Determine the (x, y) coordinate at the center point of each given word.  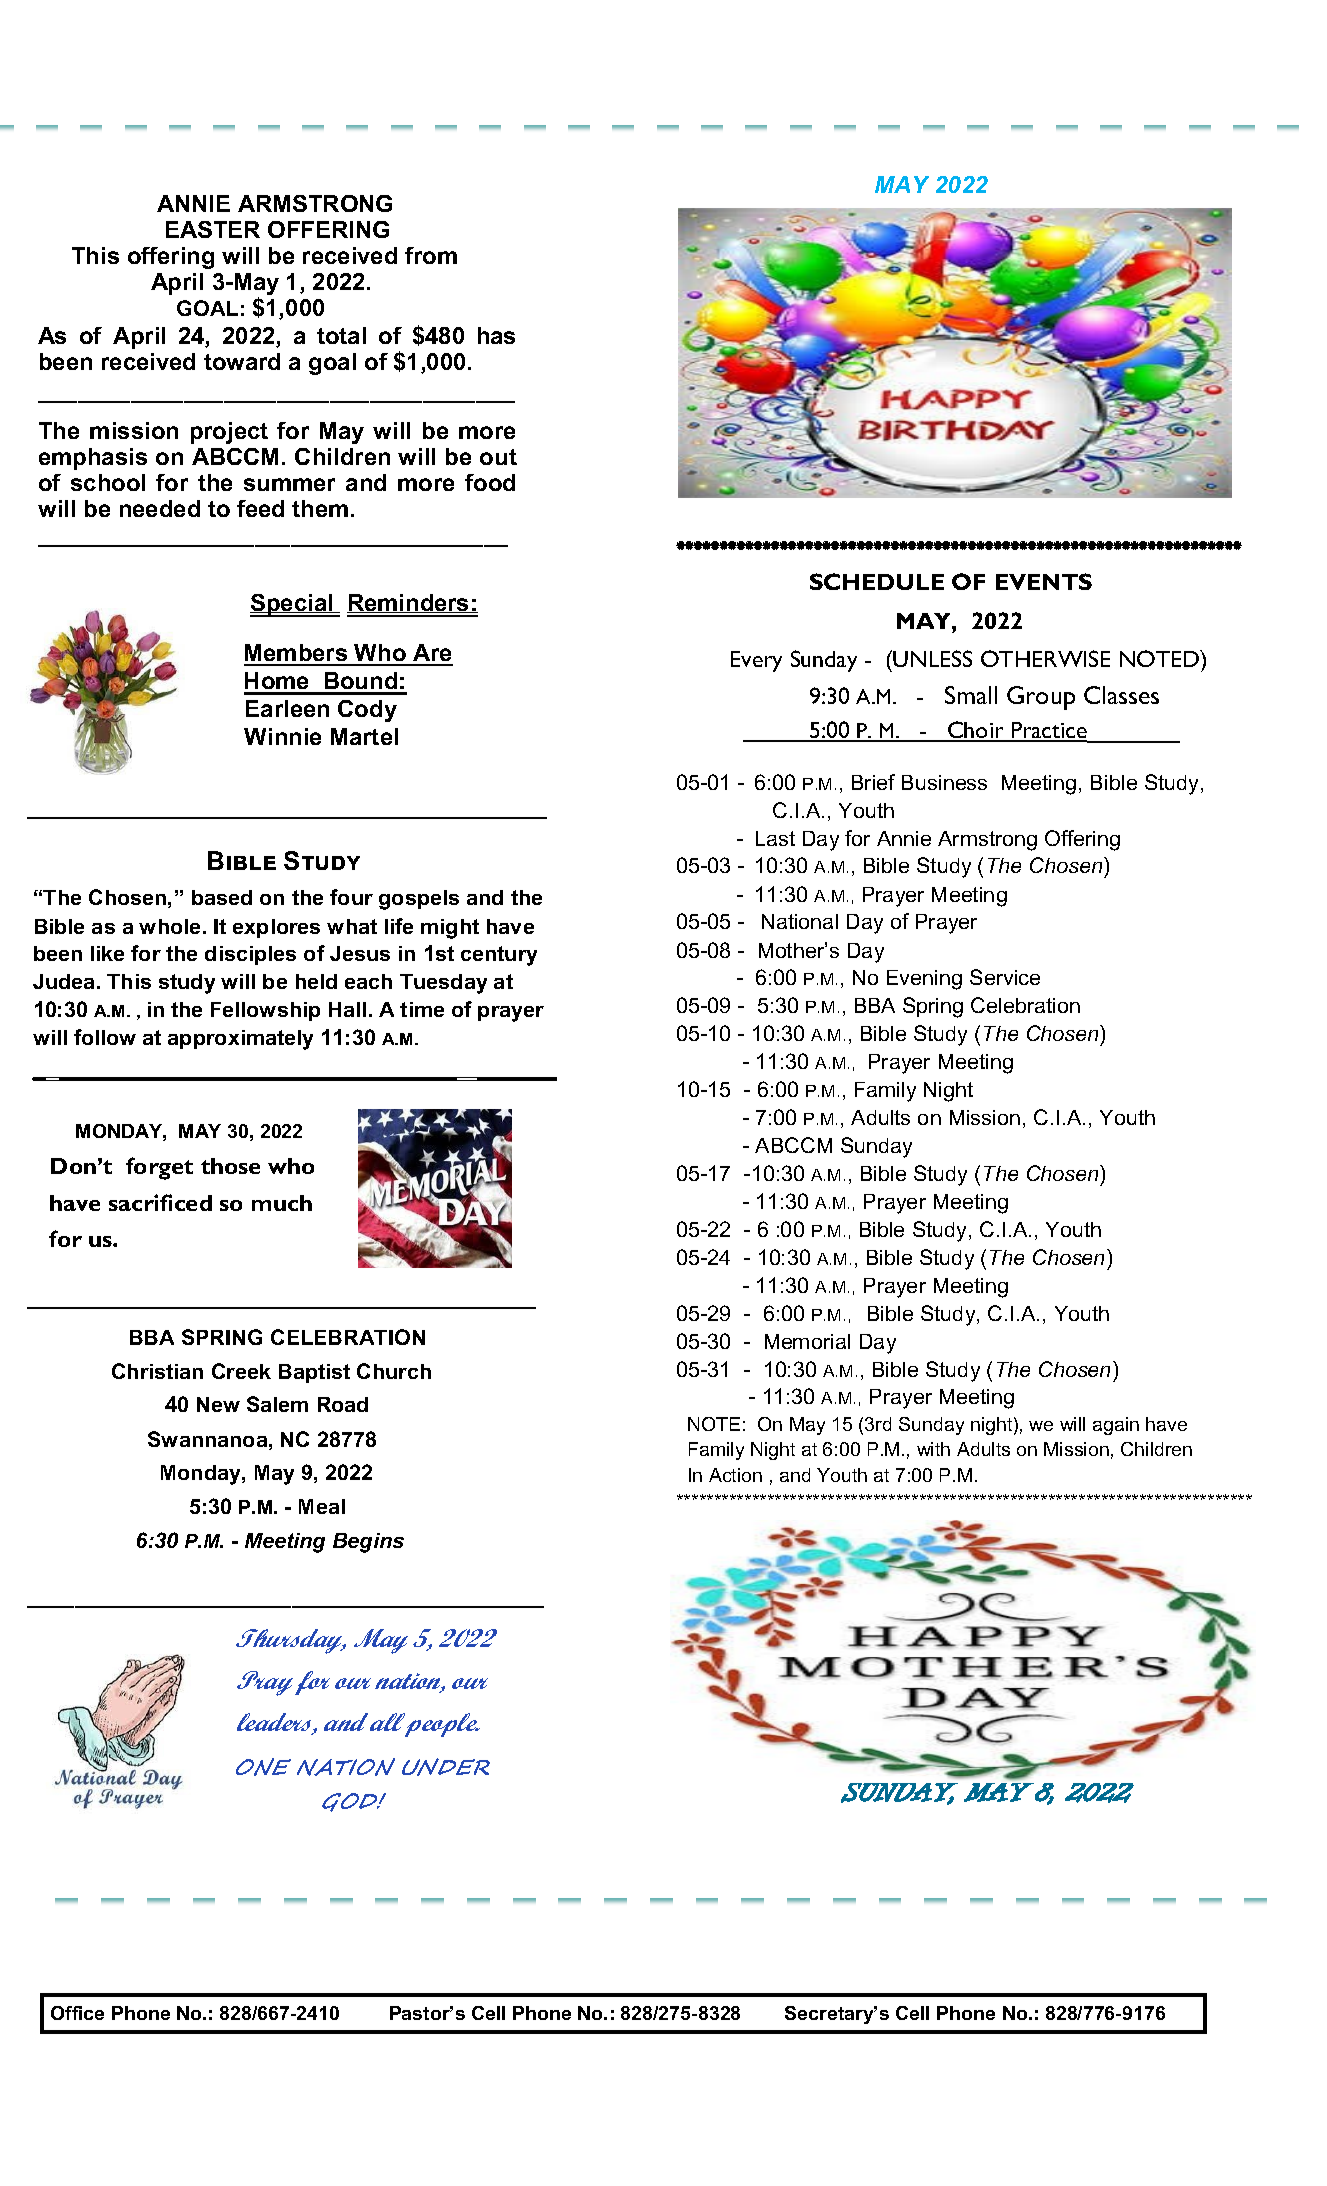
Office (77, 2013)
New (218, 1404)
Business (944, 782)
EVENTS (1044, 581)
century (499, 956)
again (1116, 1426)
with (933, 1449)
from (431, 255)
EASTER (213, 229)
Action (735, 1475)
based (222, 897)
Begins (368, 1543)
